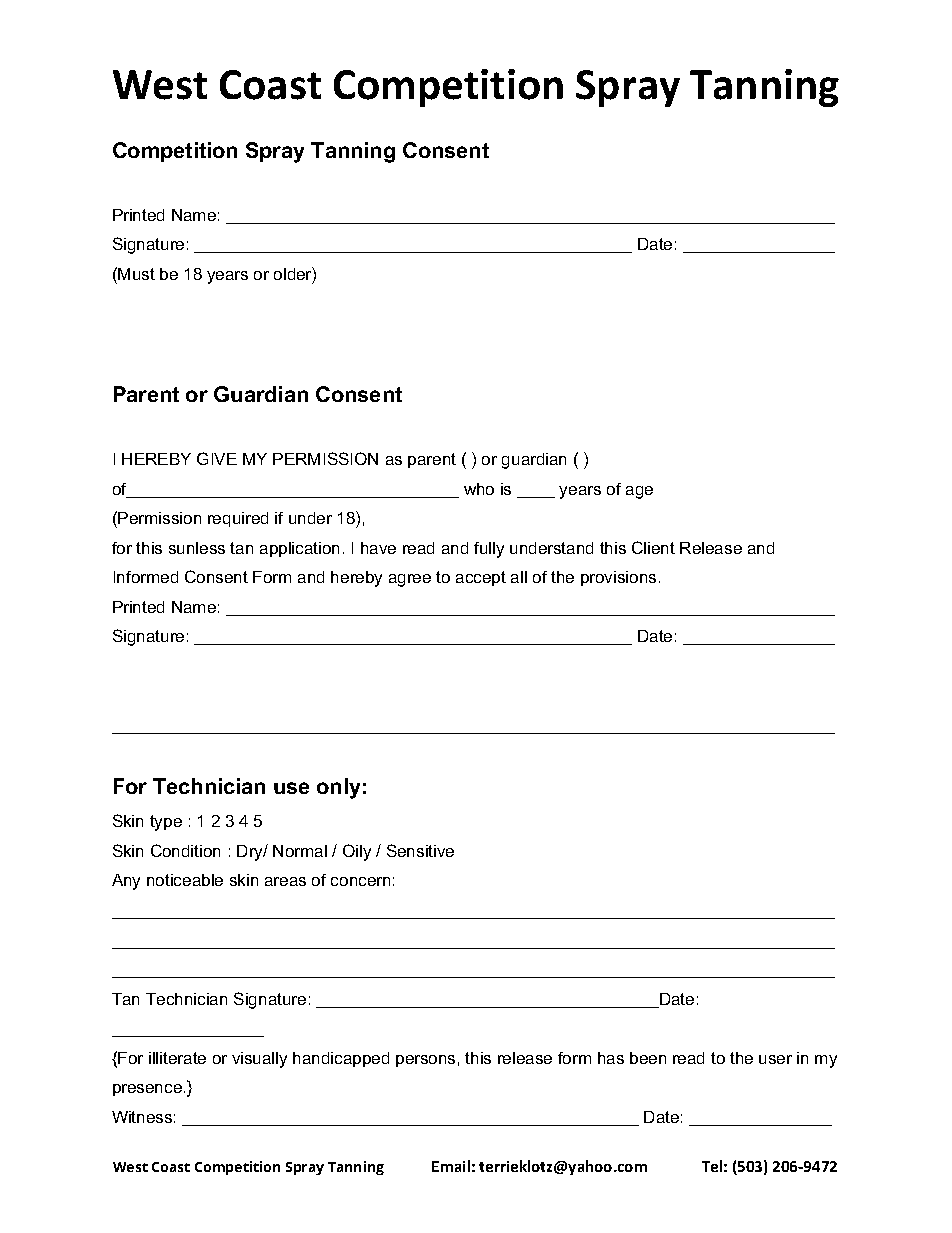  Describe the element at coordinates (197, 548) in the screenshot. I see `sunless` at that location.
